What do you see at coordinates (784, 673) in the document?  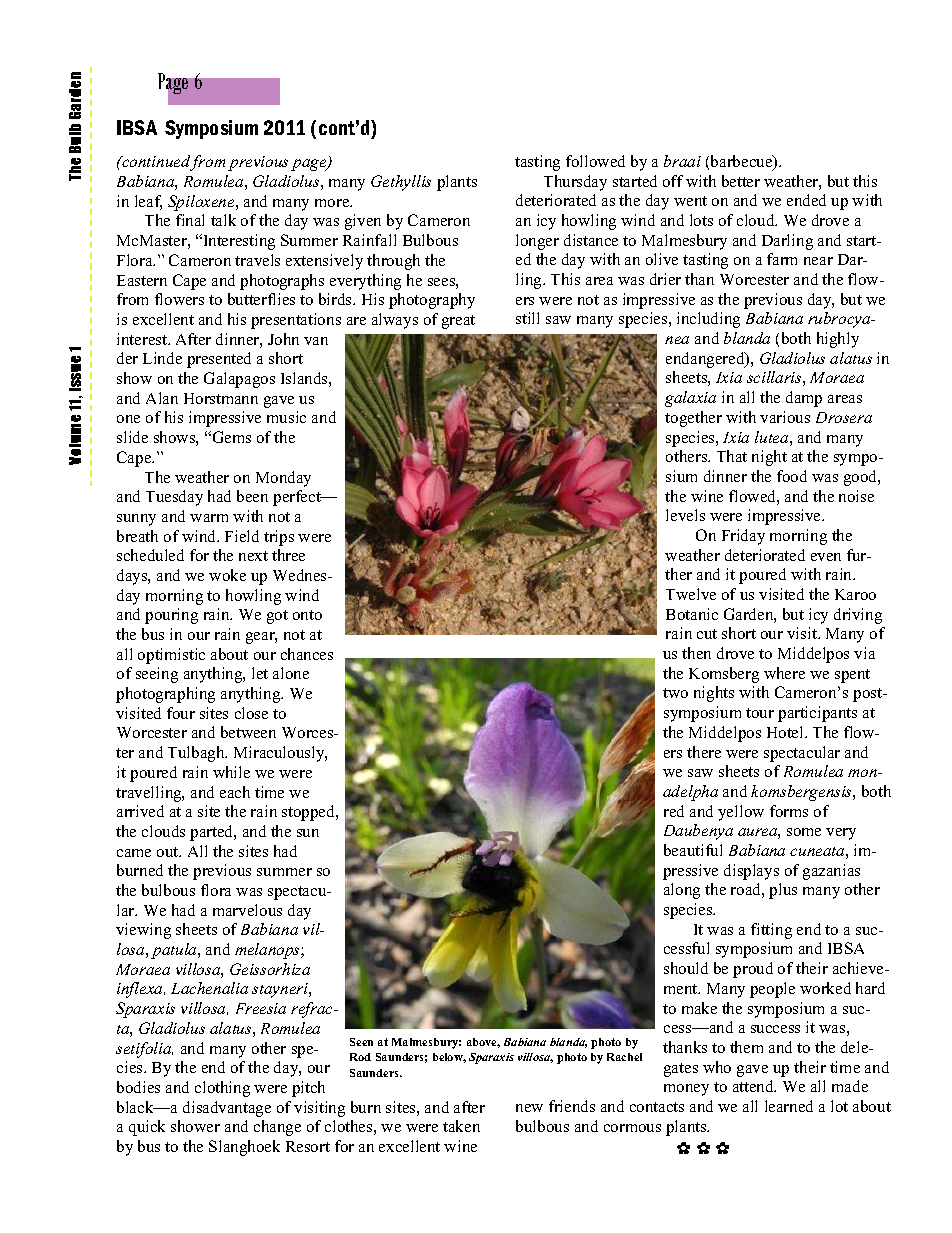 I see `where` at bounding box center [784, 673].
